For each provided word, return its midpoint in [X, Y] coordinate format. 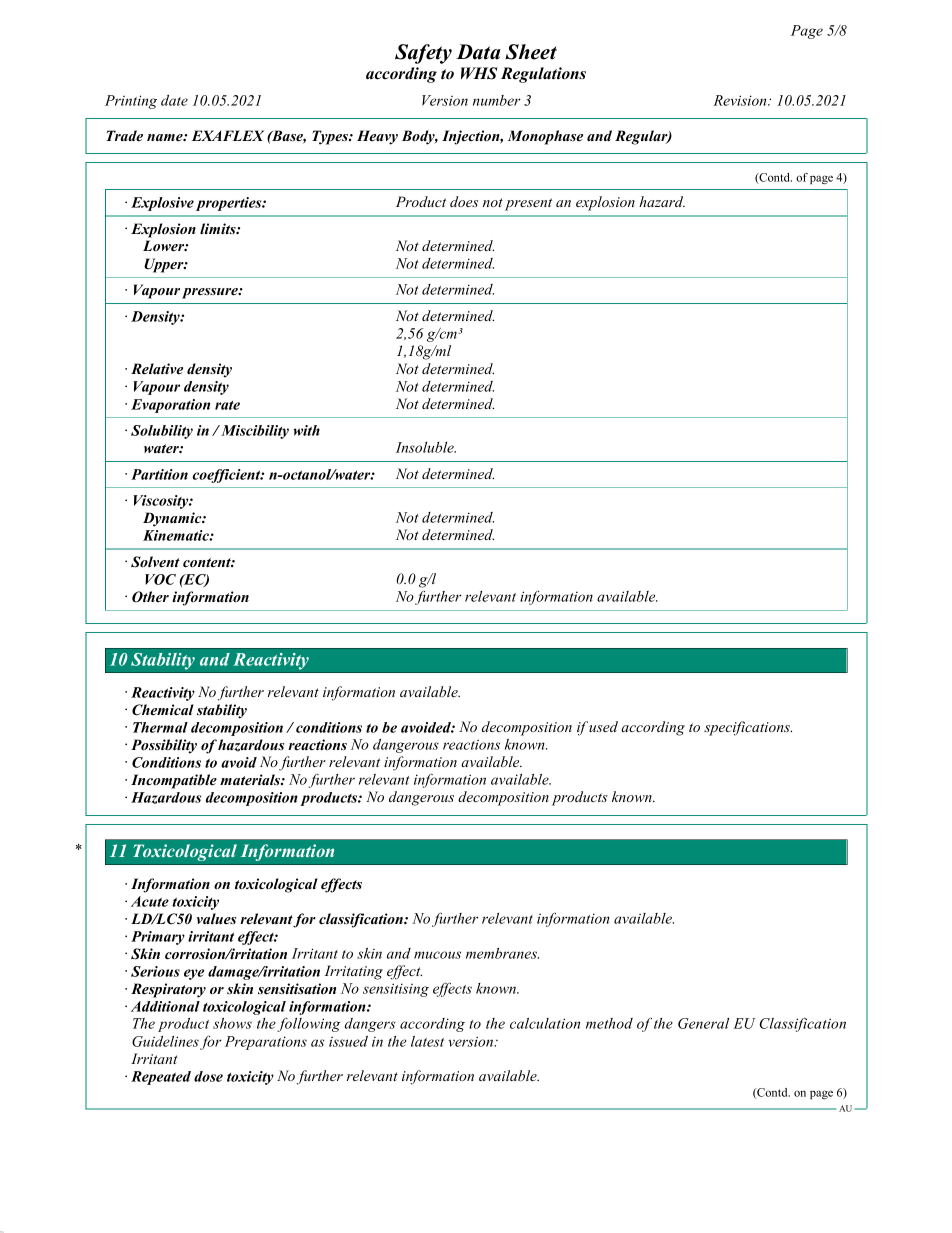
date [174, 100]
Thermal [160, 727]
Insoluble [426, 447]
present [528, 204]
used [603, 726]
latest [427, 1041]
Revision [741, 100]
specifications [748, 728]
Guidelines [165, 1041]
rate [227, 405]
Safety [423, 54]
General [703, 1023]
